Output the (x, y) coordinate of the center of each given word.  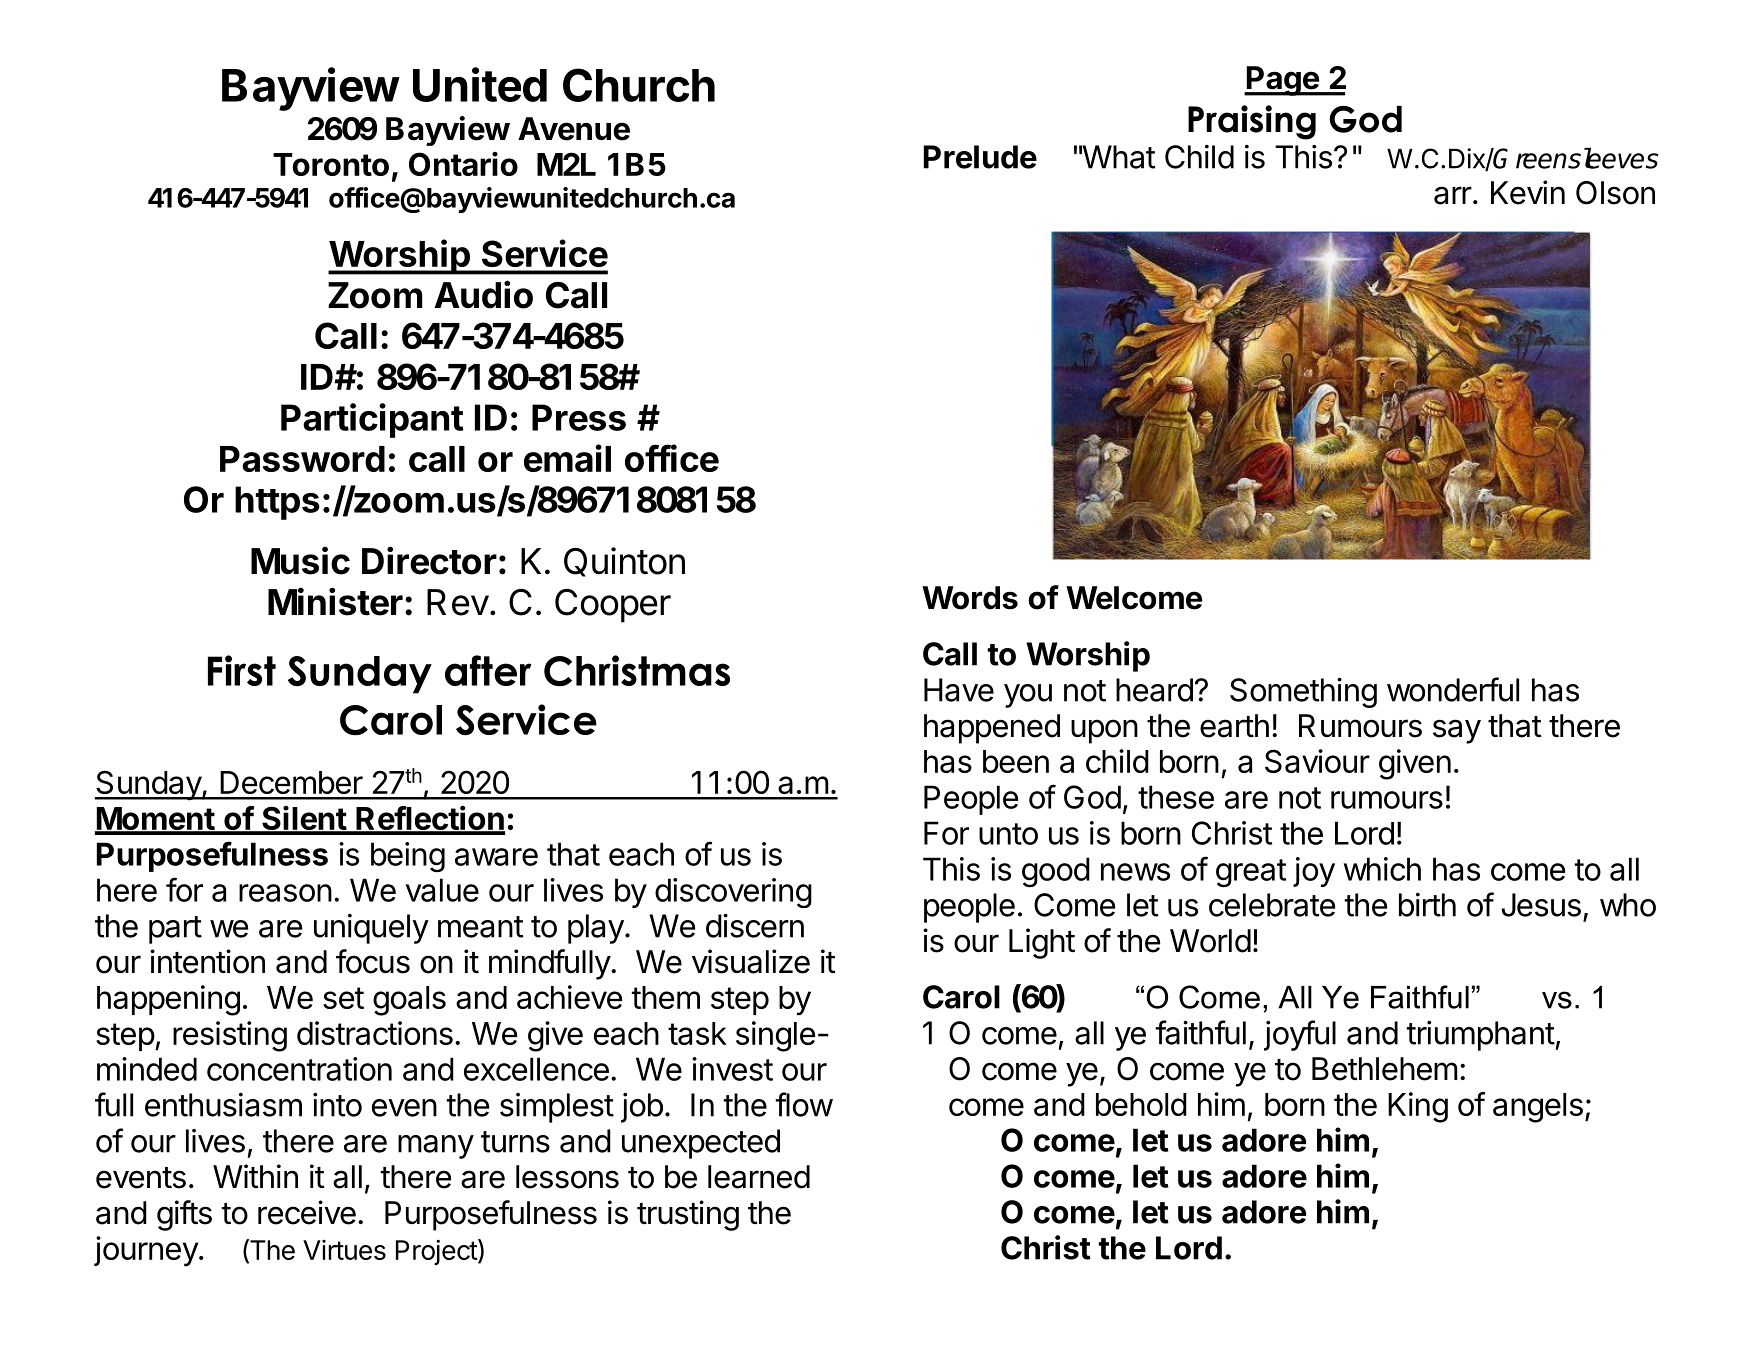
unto (1008, 834)
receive (307, 1212)
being (408, 857)
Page (1283, 81)
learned (759, 1177)
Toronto (331, 164)
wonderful (1453, 689)
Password (302, 459)
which (1382, 869)
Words (970, 598)
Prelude (980, 157)
